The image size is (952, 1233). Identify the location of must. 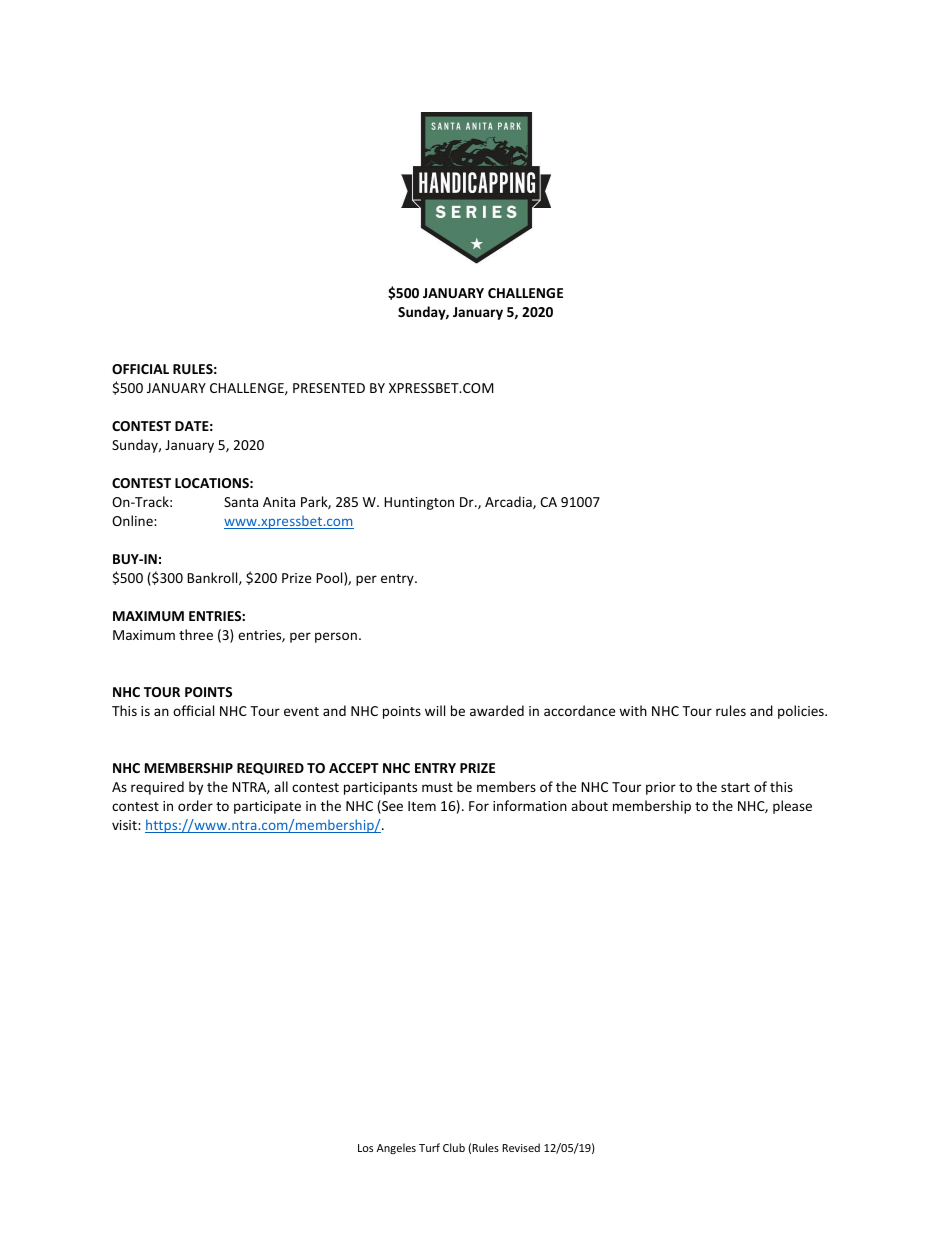
(437, 787).
